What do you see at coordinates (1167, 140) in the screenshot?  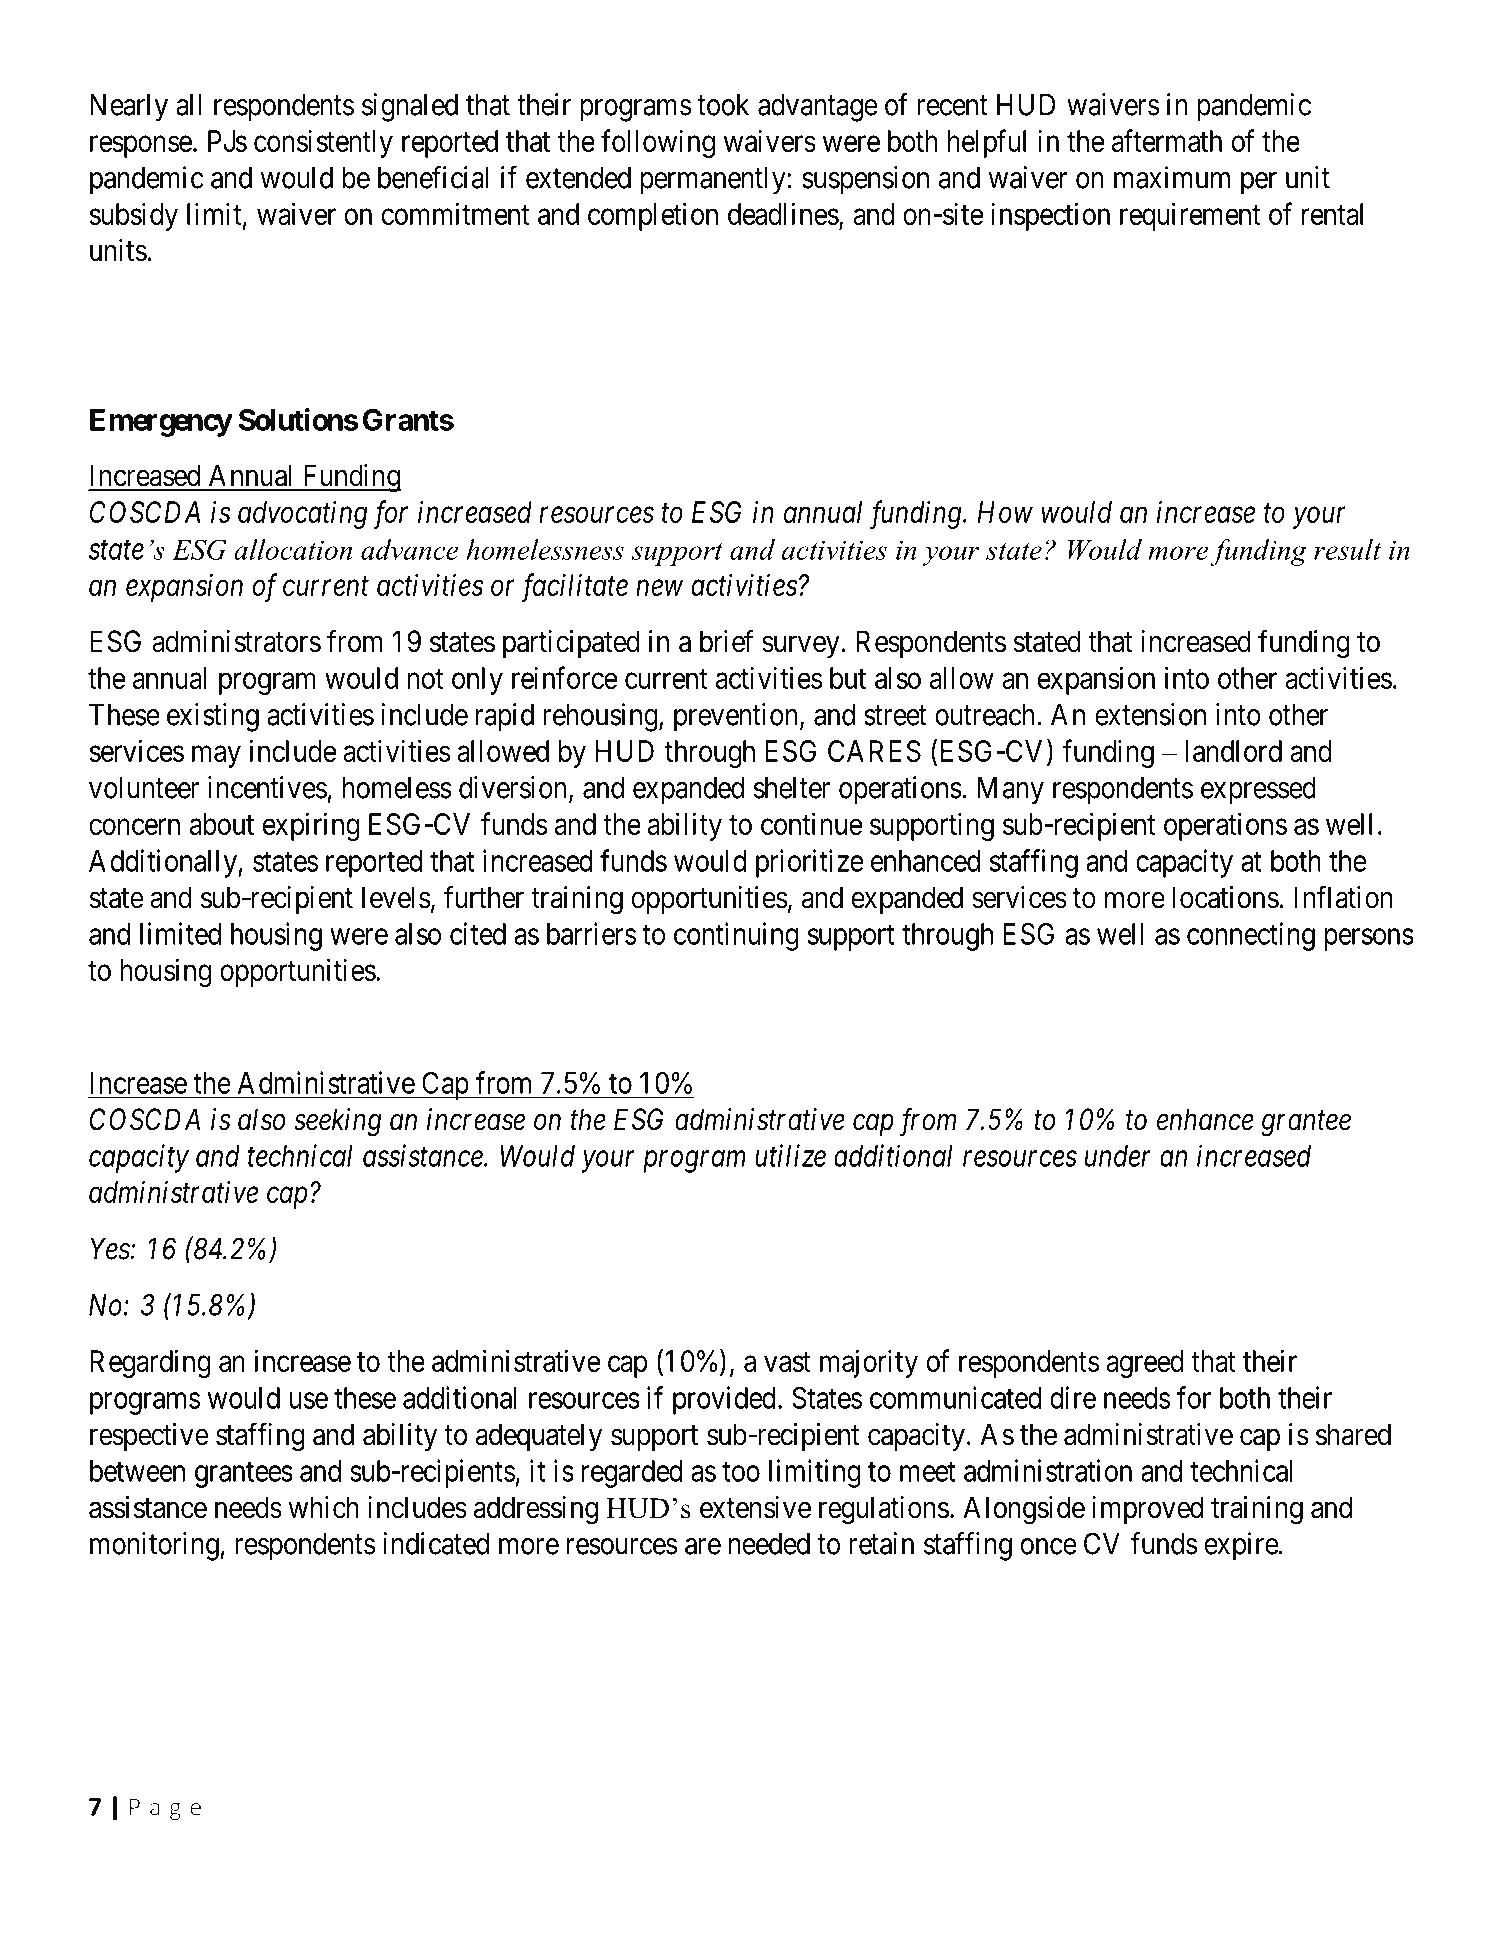 I see `aftermath` at bounding box center [1167, 140].
